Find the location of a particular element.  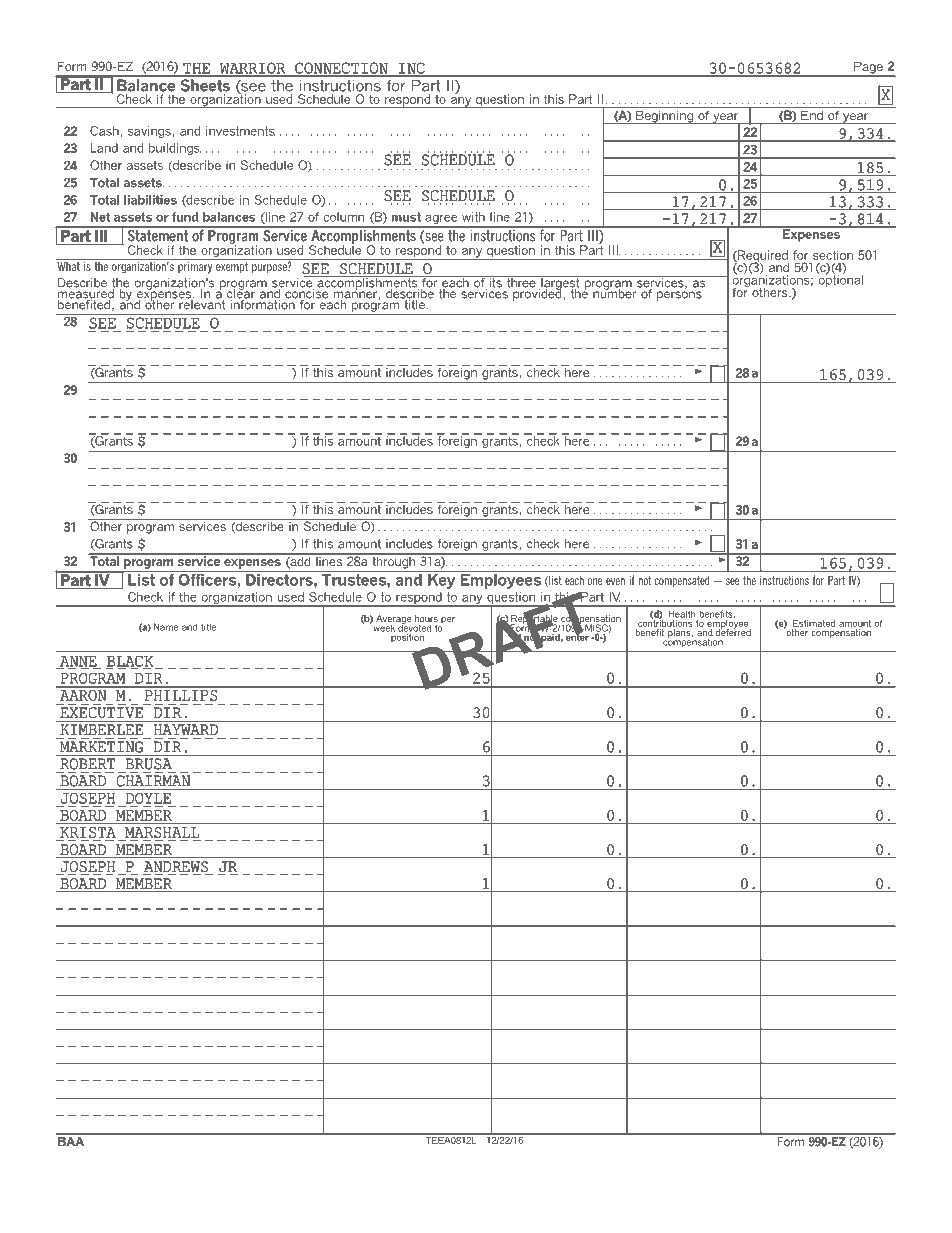

ANDREWS is located at coordinates (176, 868).
